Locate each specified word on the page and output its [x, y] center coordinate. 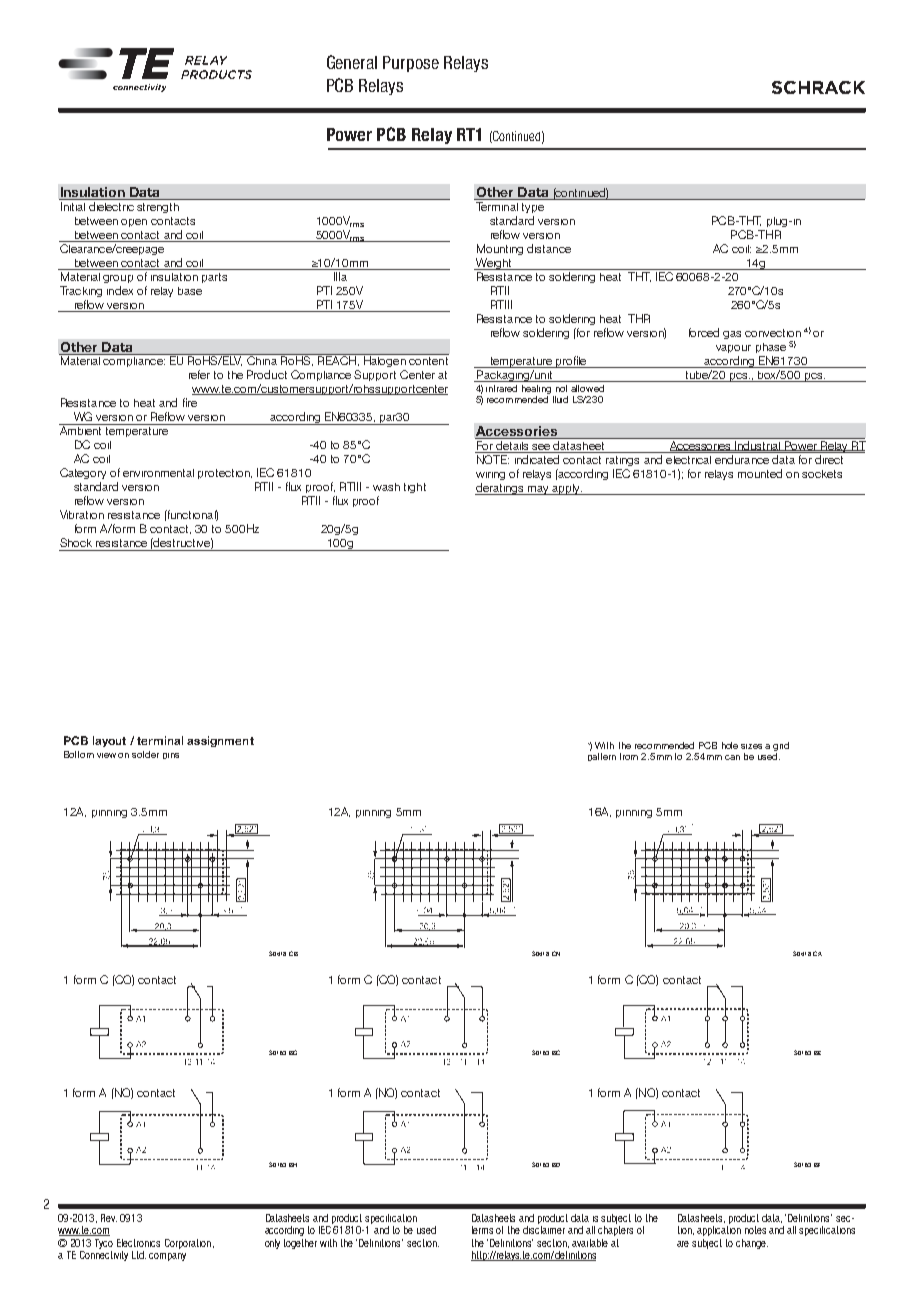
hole [730, 745]
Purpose [411, 64]
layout [109, 741]
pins [171, 756]
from [629, 756]
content [428, 361]
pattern [602, 757]
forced [704, 332]
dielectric [111, 206]
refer [199, 374]
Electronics [138, 1243]
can [732, 757]
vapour [733, 349]
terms [482, 1230]
